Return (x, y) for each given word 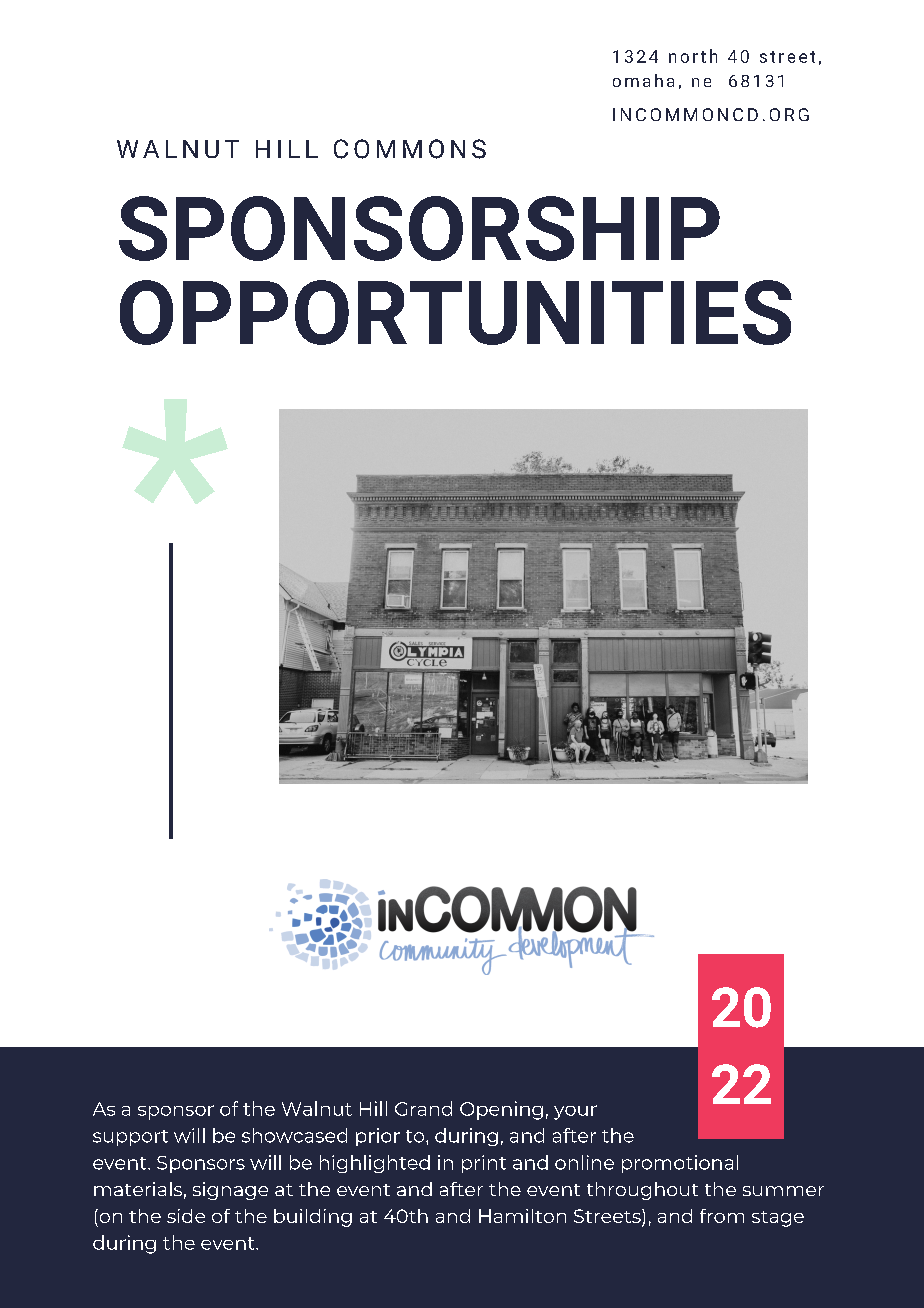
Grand (423, 1108)
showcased (294, 1135)
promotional (680, 1164)
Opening (501, 1110)
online (584, 1162)
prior (378, 1137)
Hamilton (522, 1216)
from (722, 1216)
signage (230, 1191)
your (575, 1112)
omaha (643, 80)
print (484, 1164)
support (130, 1138)
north (693, 56)
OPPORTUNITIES (456, 312)
